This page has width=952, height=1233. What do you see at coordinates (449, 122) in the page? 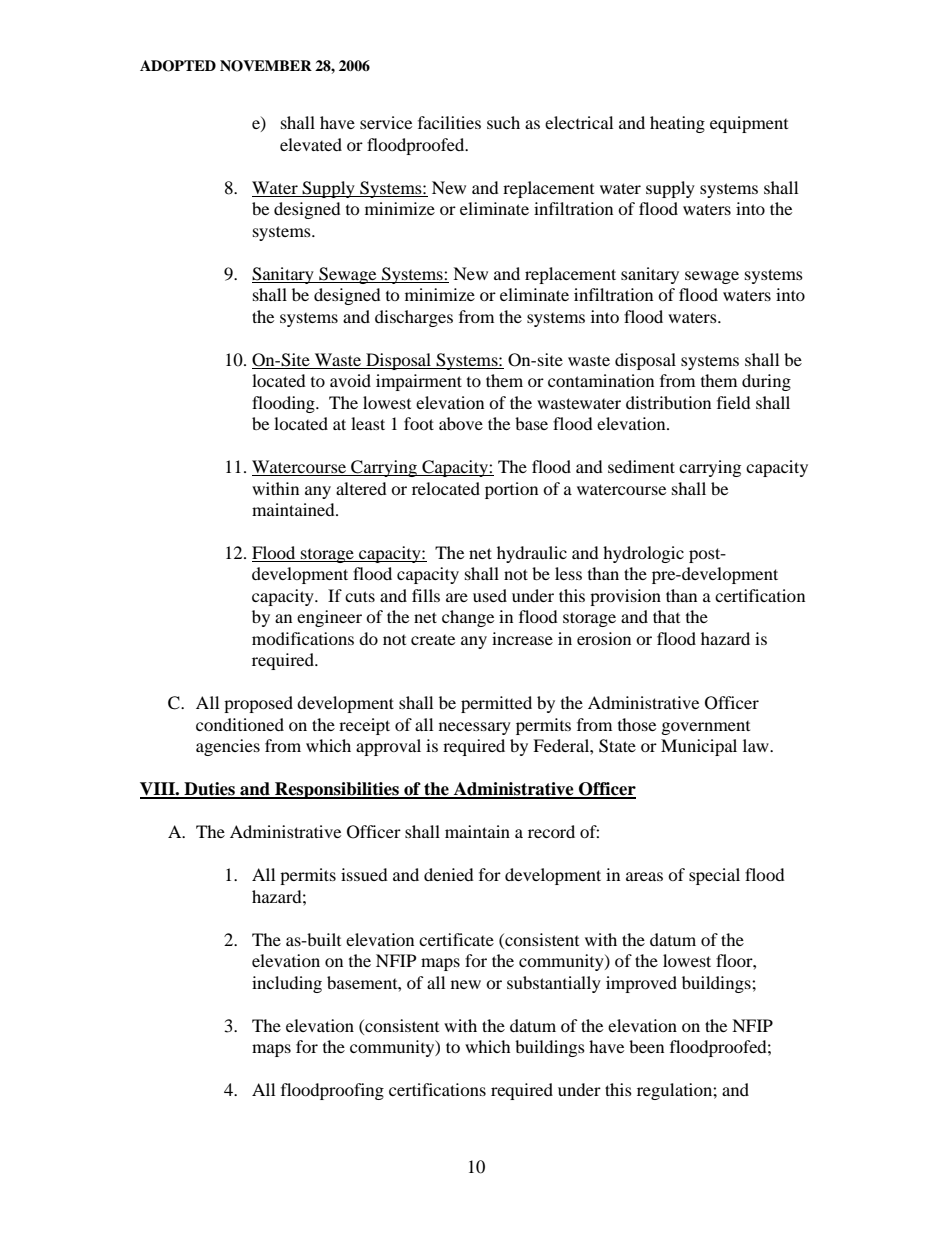
I see `facilities` at bounding box center [449, 122].
